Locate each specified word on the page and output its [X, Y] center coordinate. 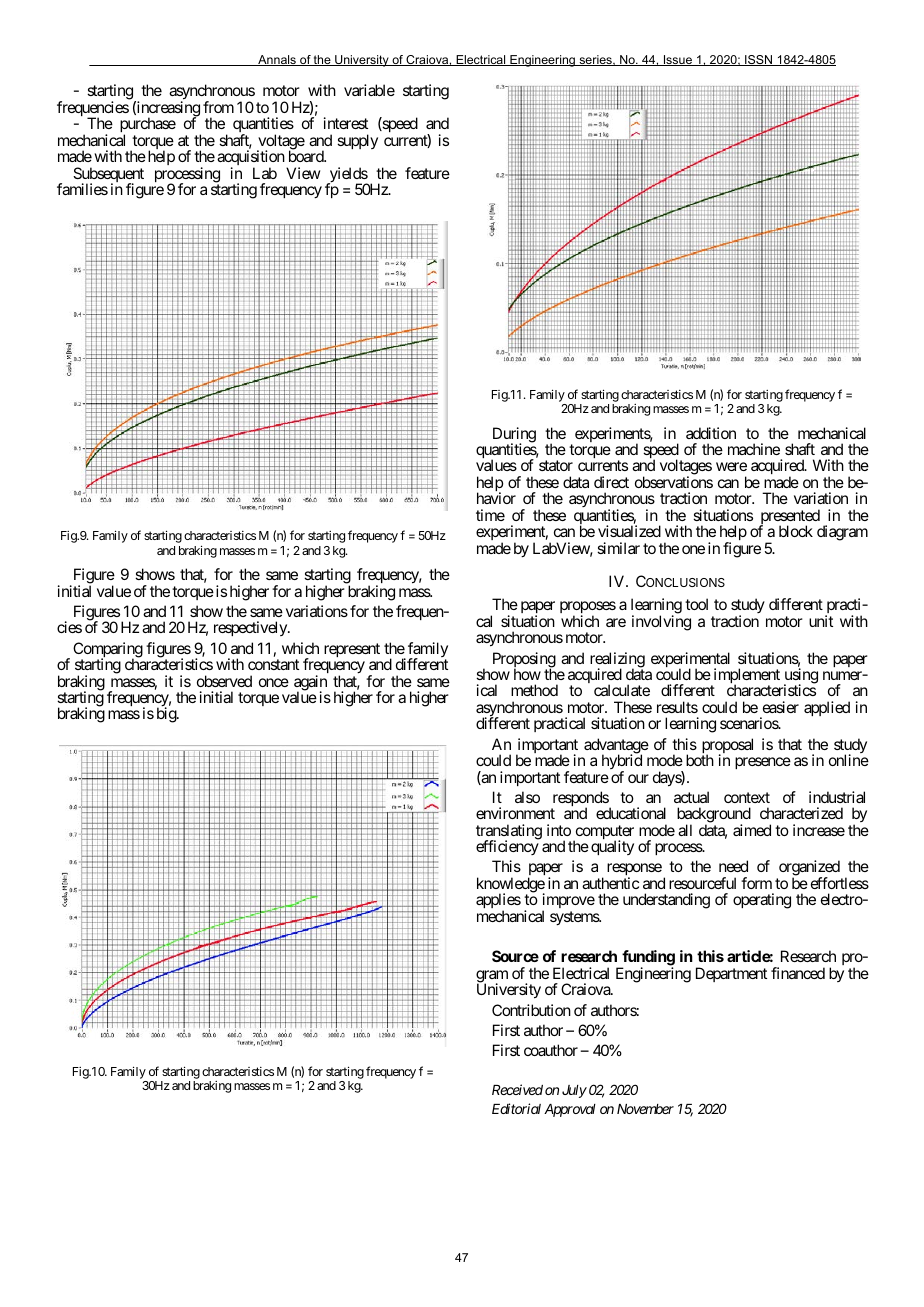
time [490, 515]
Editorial [516, 1108]
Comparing [108, 651]
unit [821, 621]
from [218, 107]
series [595, 60]
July [574, 1091]
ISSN [759, 60]
